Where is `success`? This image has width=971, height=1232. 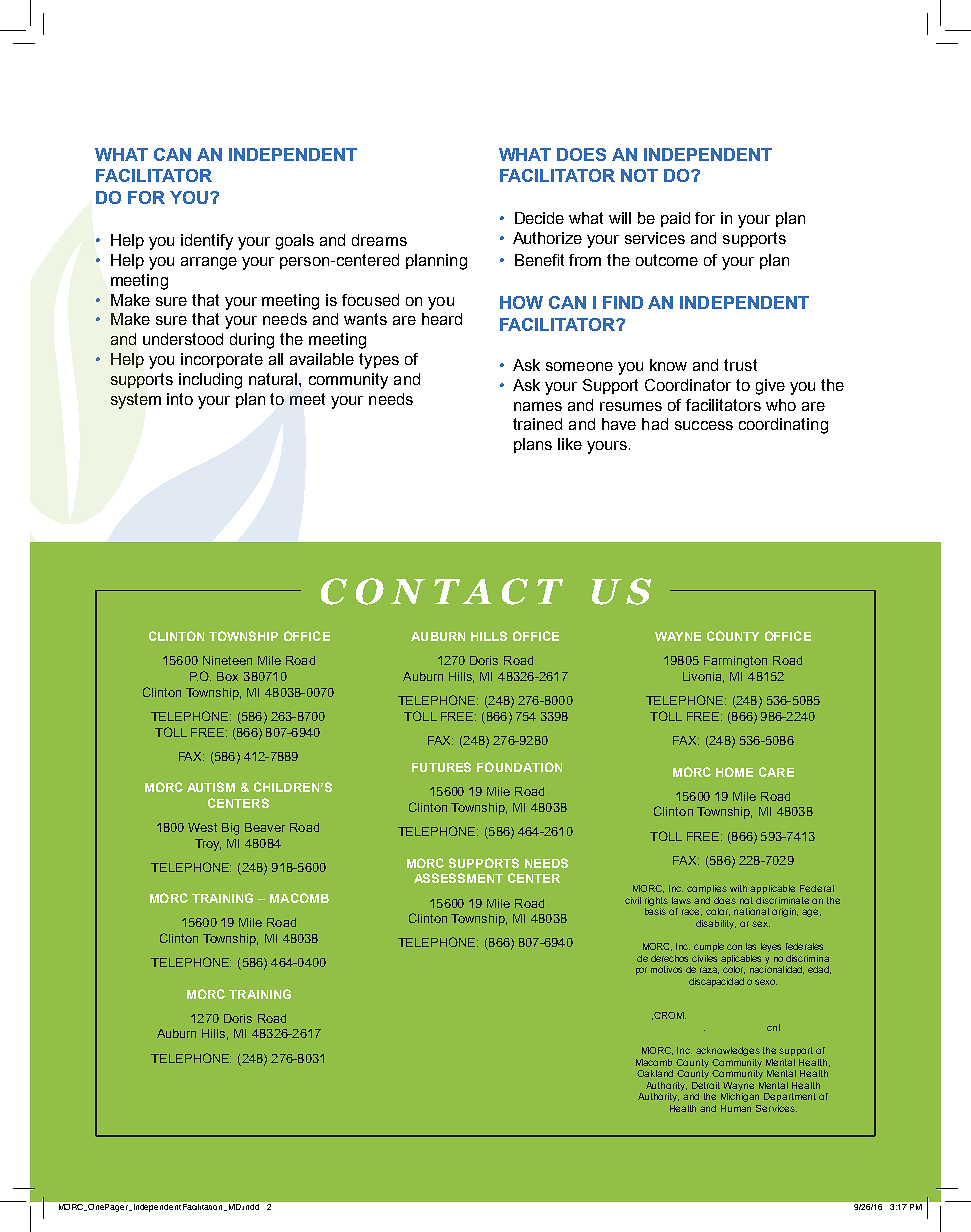
success is located at coordinates (704, 425).
